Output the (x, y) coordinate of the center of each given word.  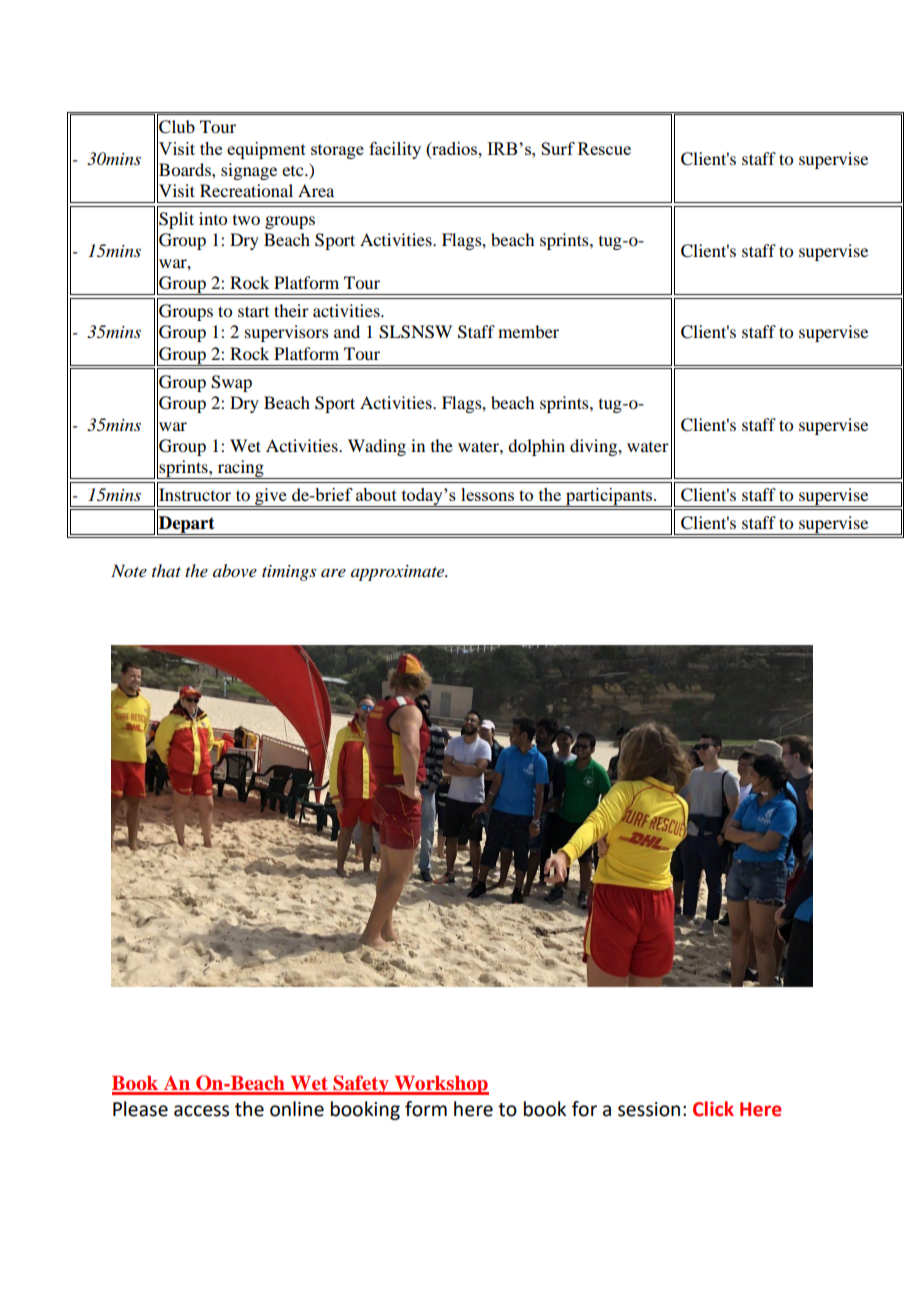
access (201, 1111)
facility (395, 150)
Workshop (440, 1085)
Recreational (246, 190)
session (649, 1109)
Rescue (604, 148)
